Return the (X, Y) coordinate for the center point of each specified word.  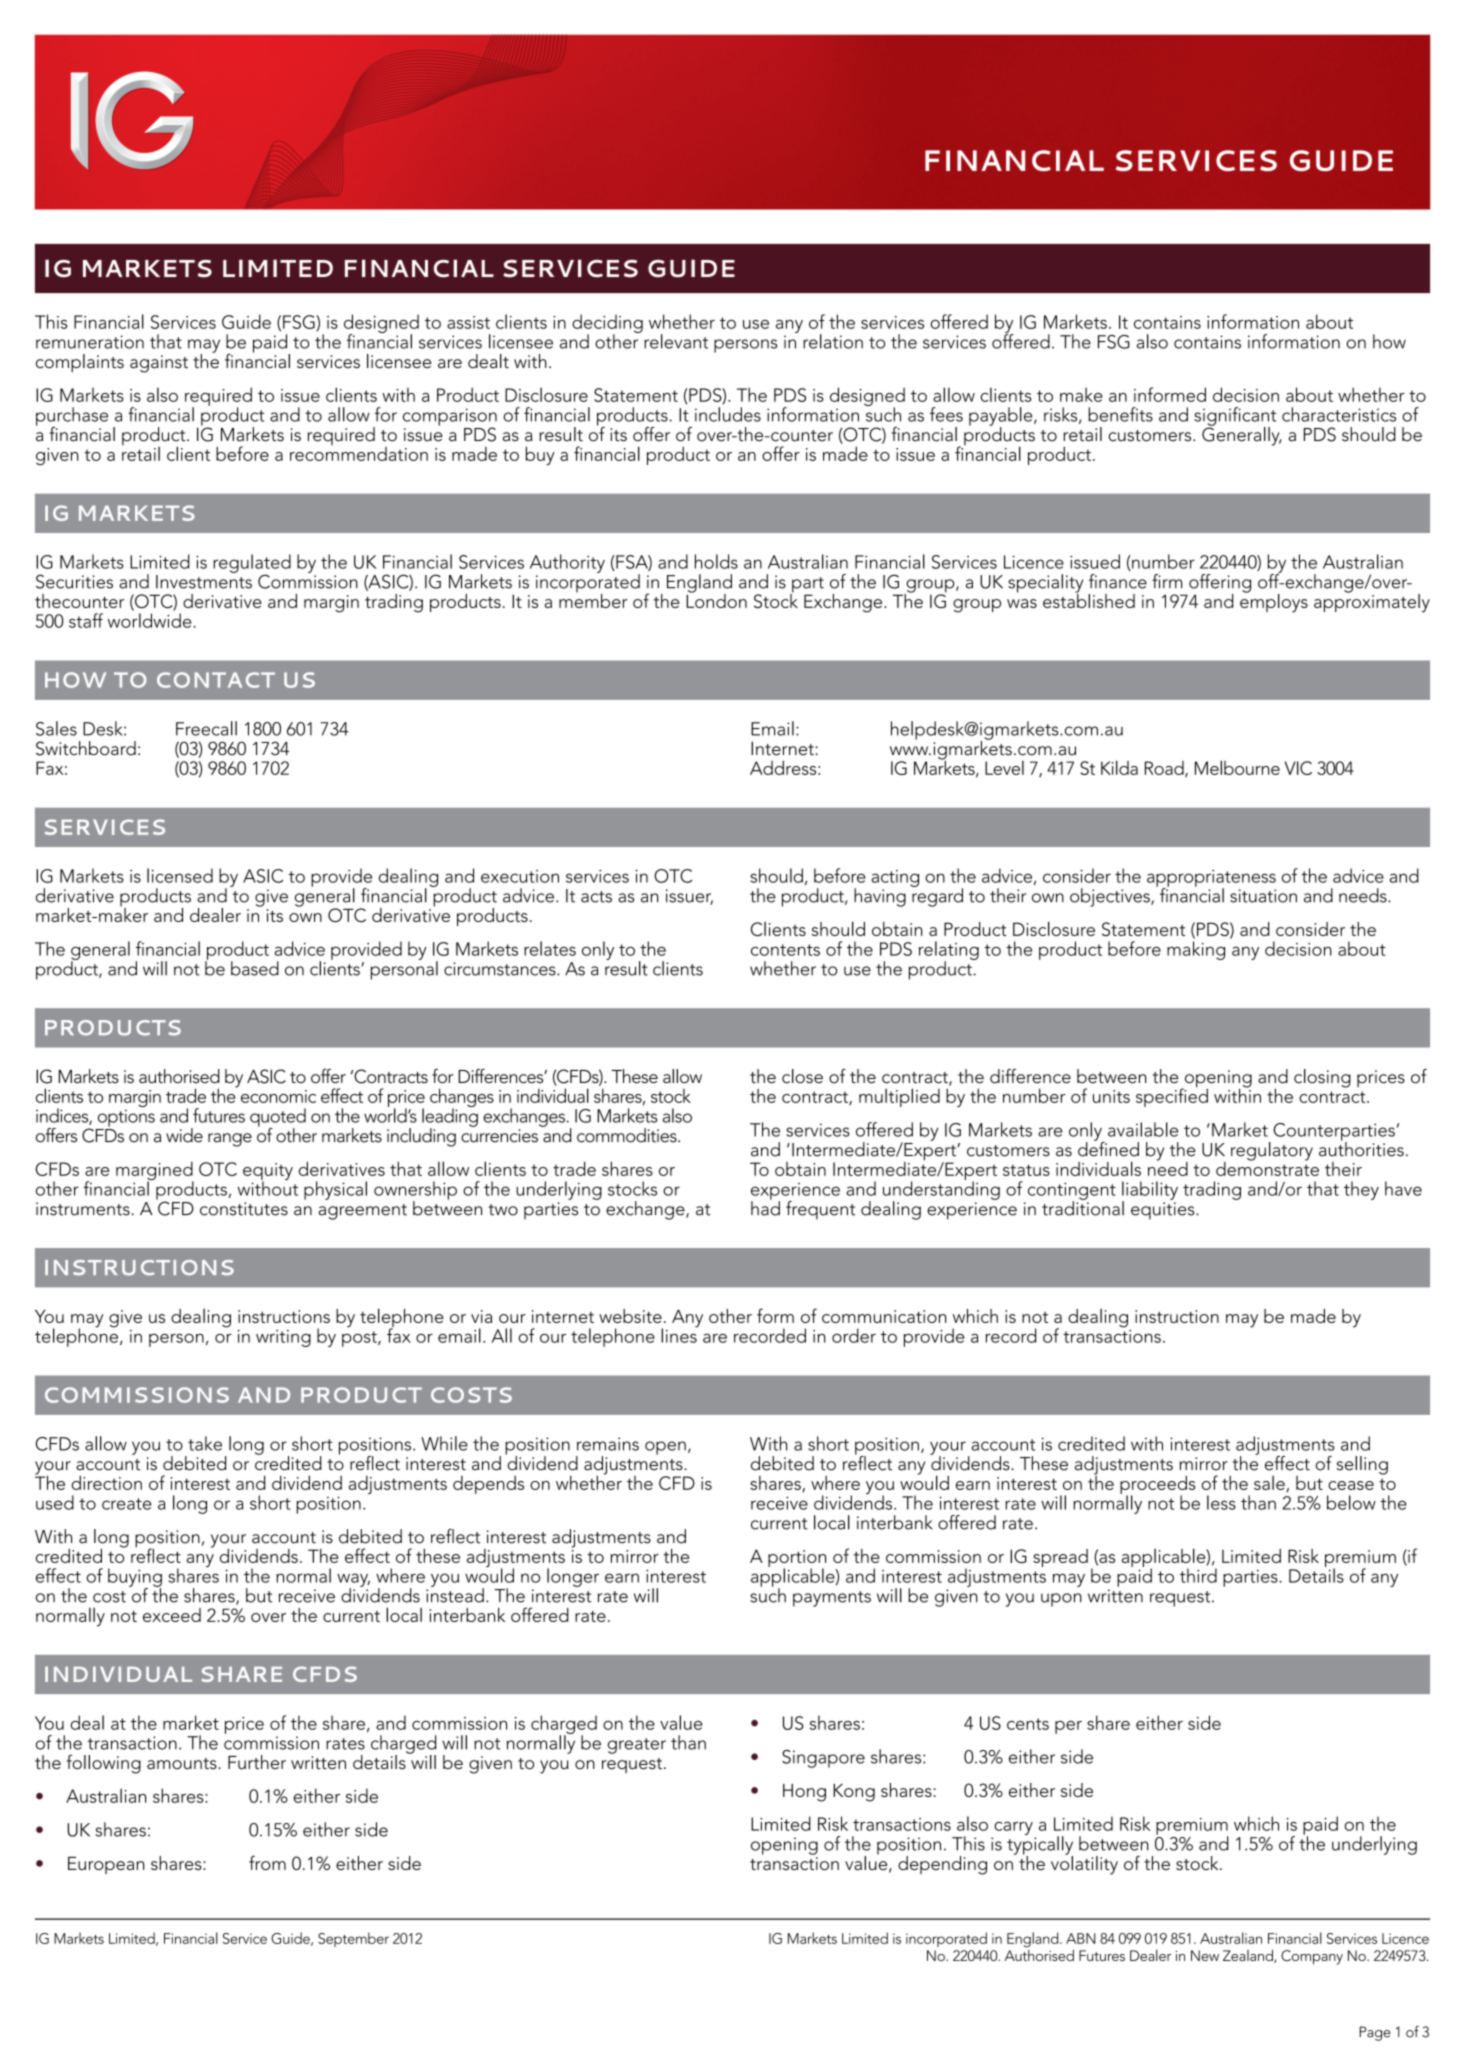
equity (268, 1173)
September (353, 1939)
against (159, 364)
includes (728, 414)
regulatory (1272, 1151)
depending (942, 1865)
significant (1235, 417)
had (765, 1207)
